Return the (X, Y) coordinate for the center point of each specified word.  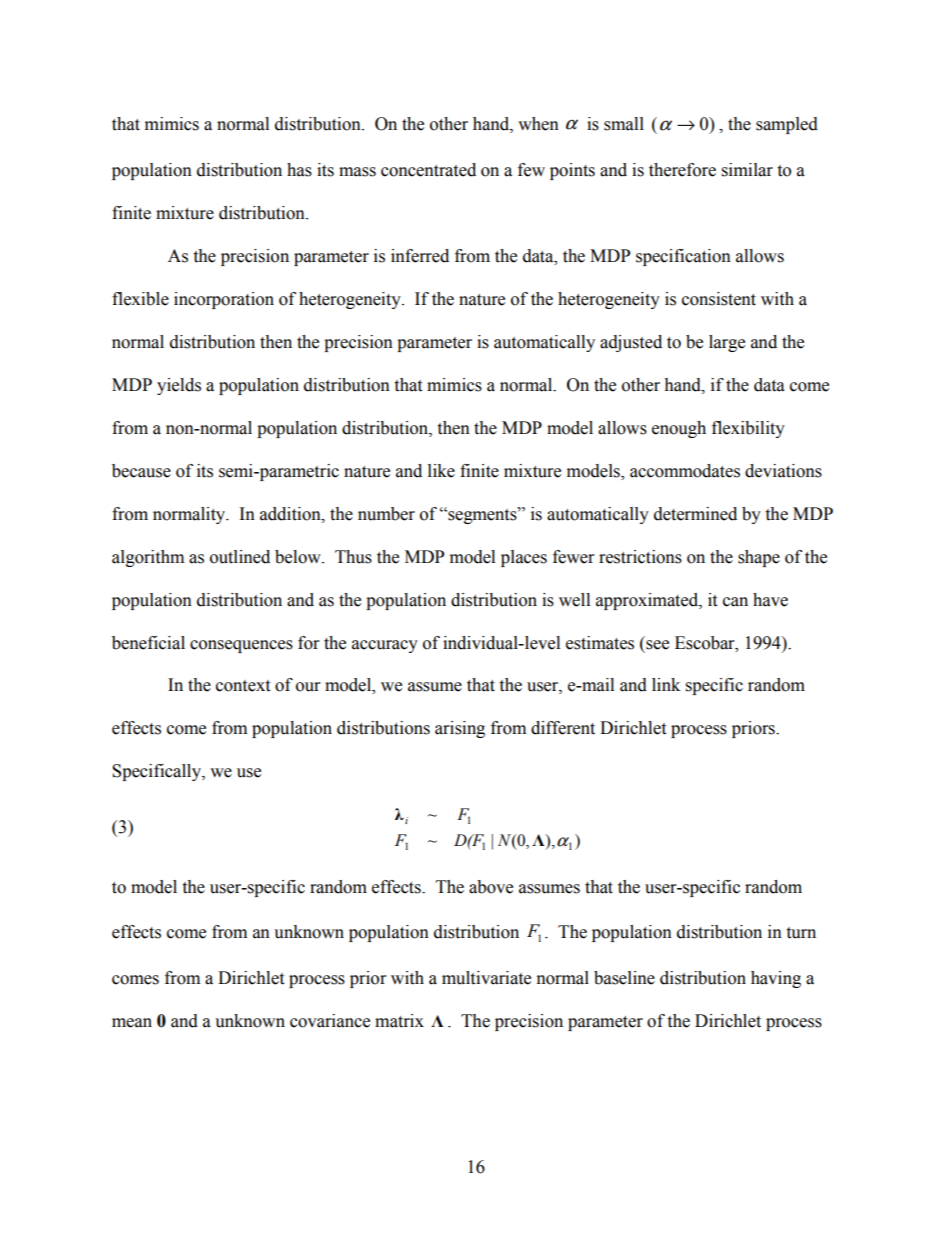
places (524, 558)
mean (132, 1023)
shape (759, 558)
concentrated (428, 170)
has (299, 170)
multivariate (486, 978)
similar (747, 170)
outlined (240, 557)
